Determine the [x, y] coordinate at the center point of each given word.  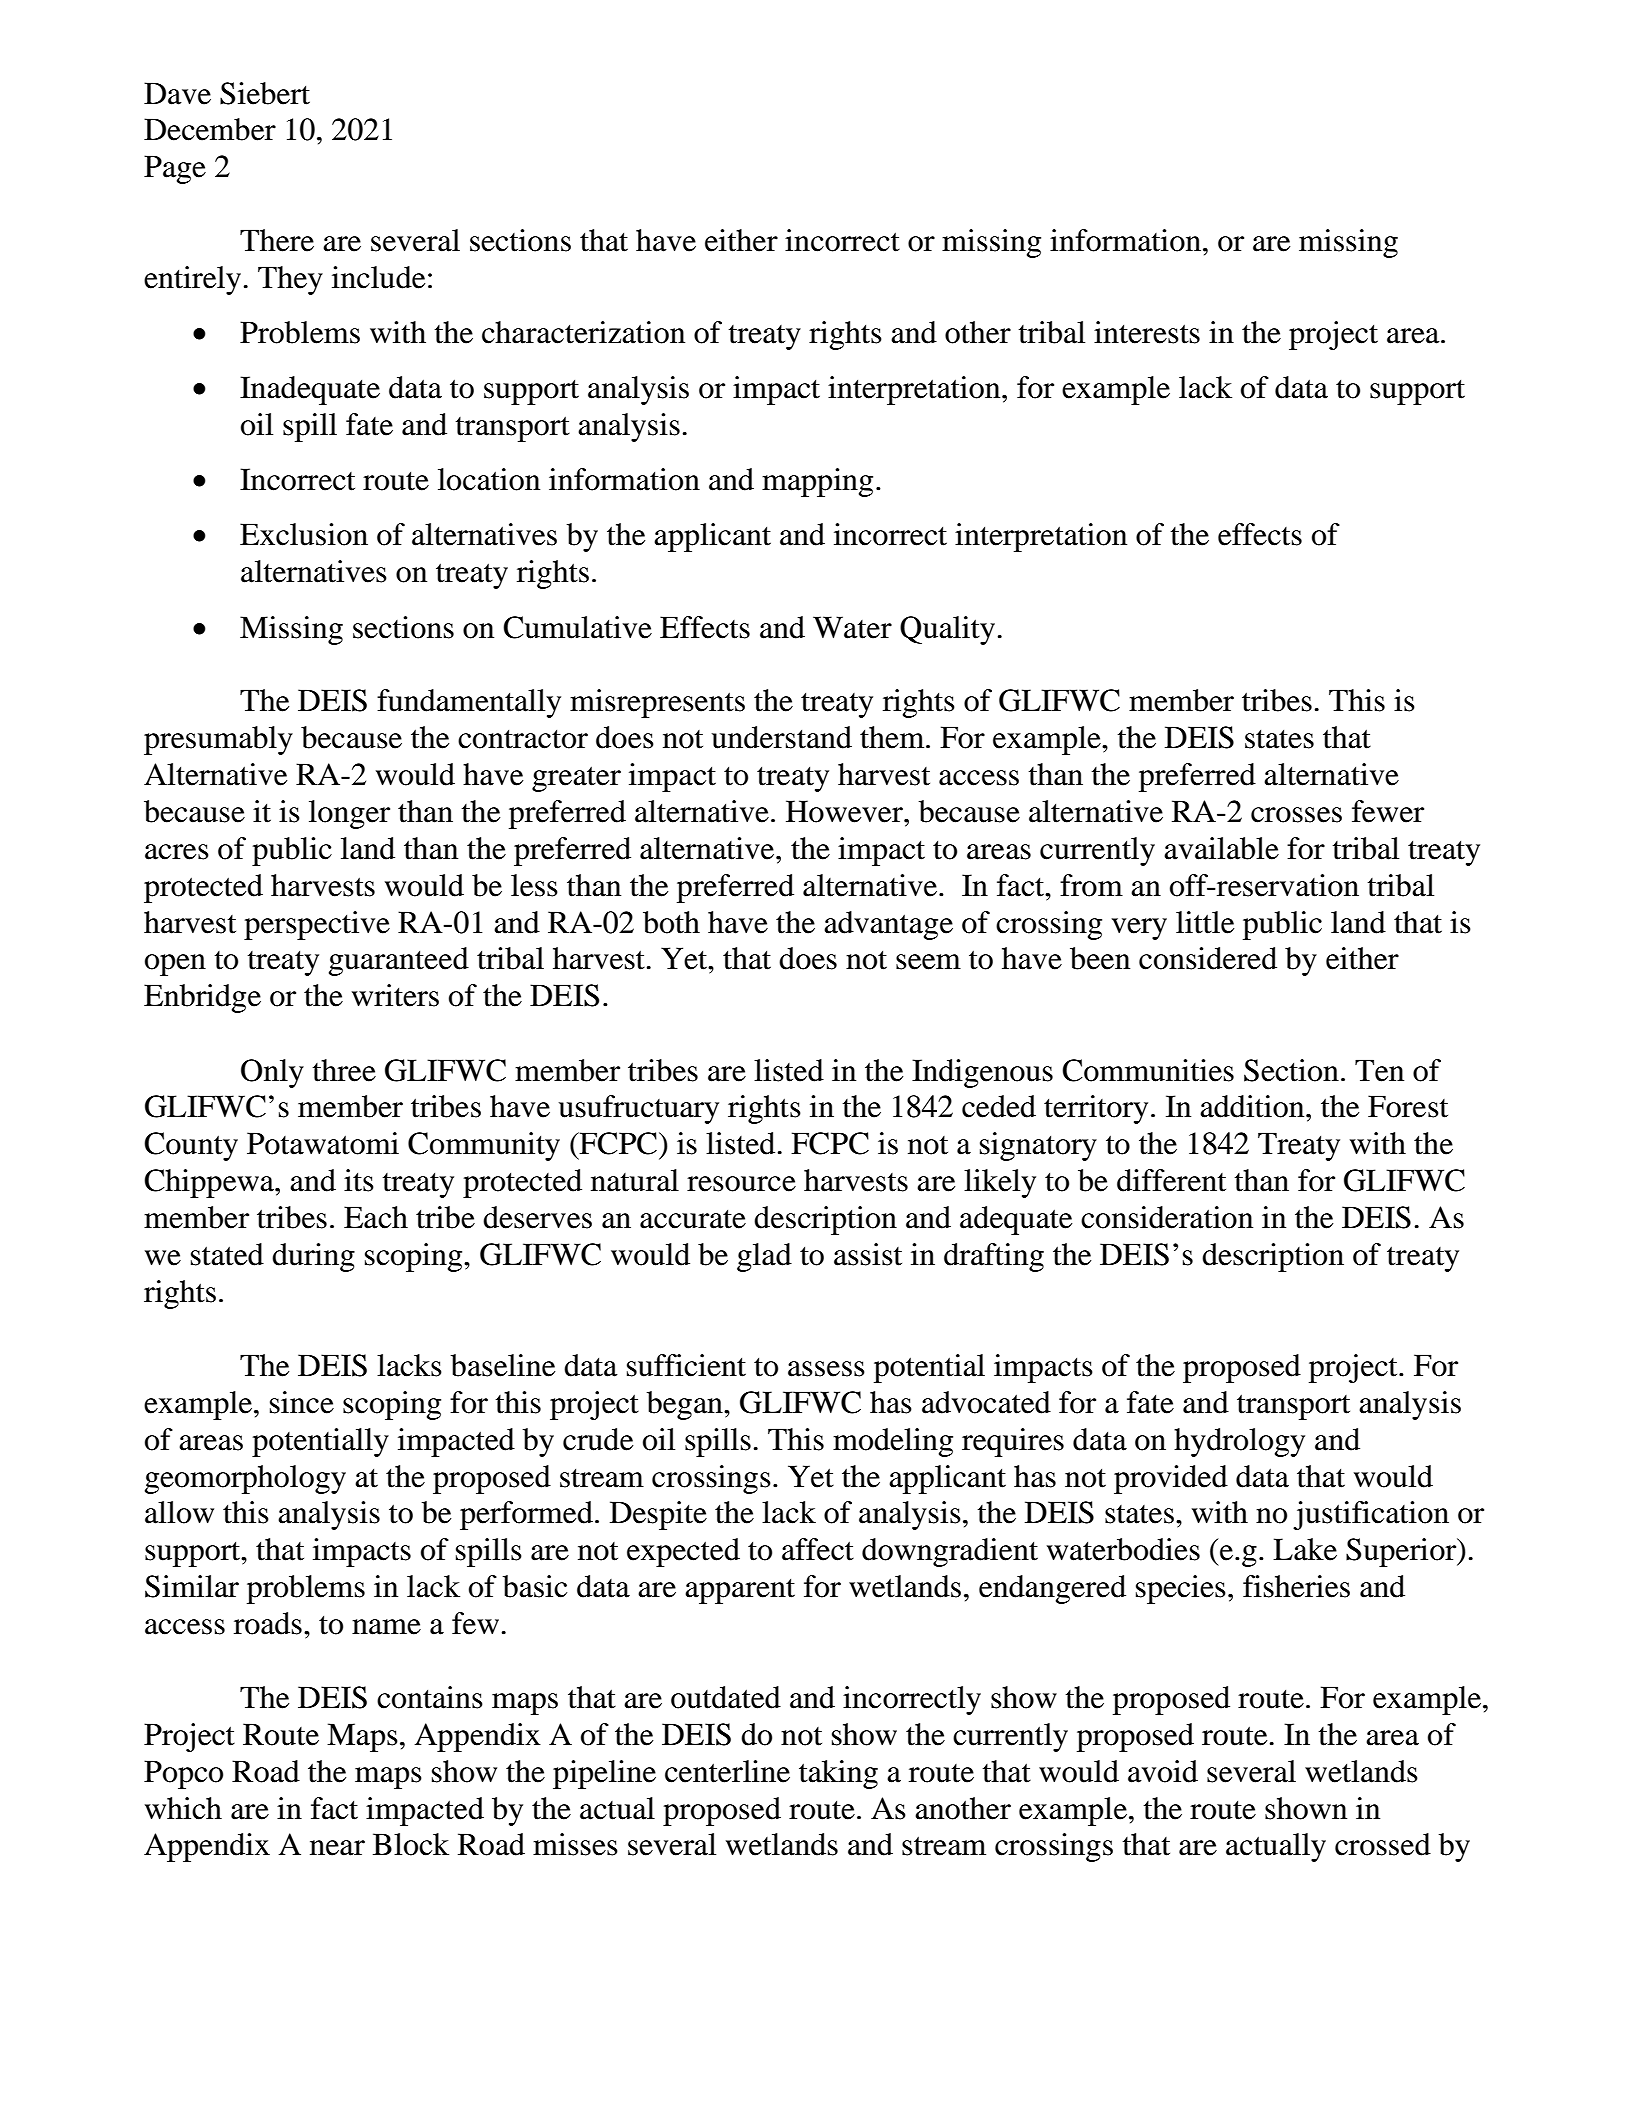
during [313, 1257]
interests [1147, 332]
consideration [1167, 1217]
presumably [218, 740]
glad [764, 1257]
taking [838, 1774]
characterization [583, 332]
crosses [1296, 815]
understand [782, 737]
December [210, 129]
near [337, 1848]
